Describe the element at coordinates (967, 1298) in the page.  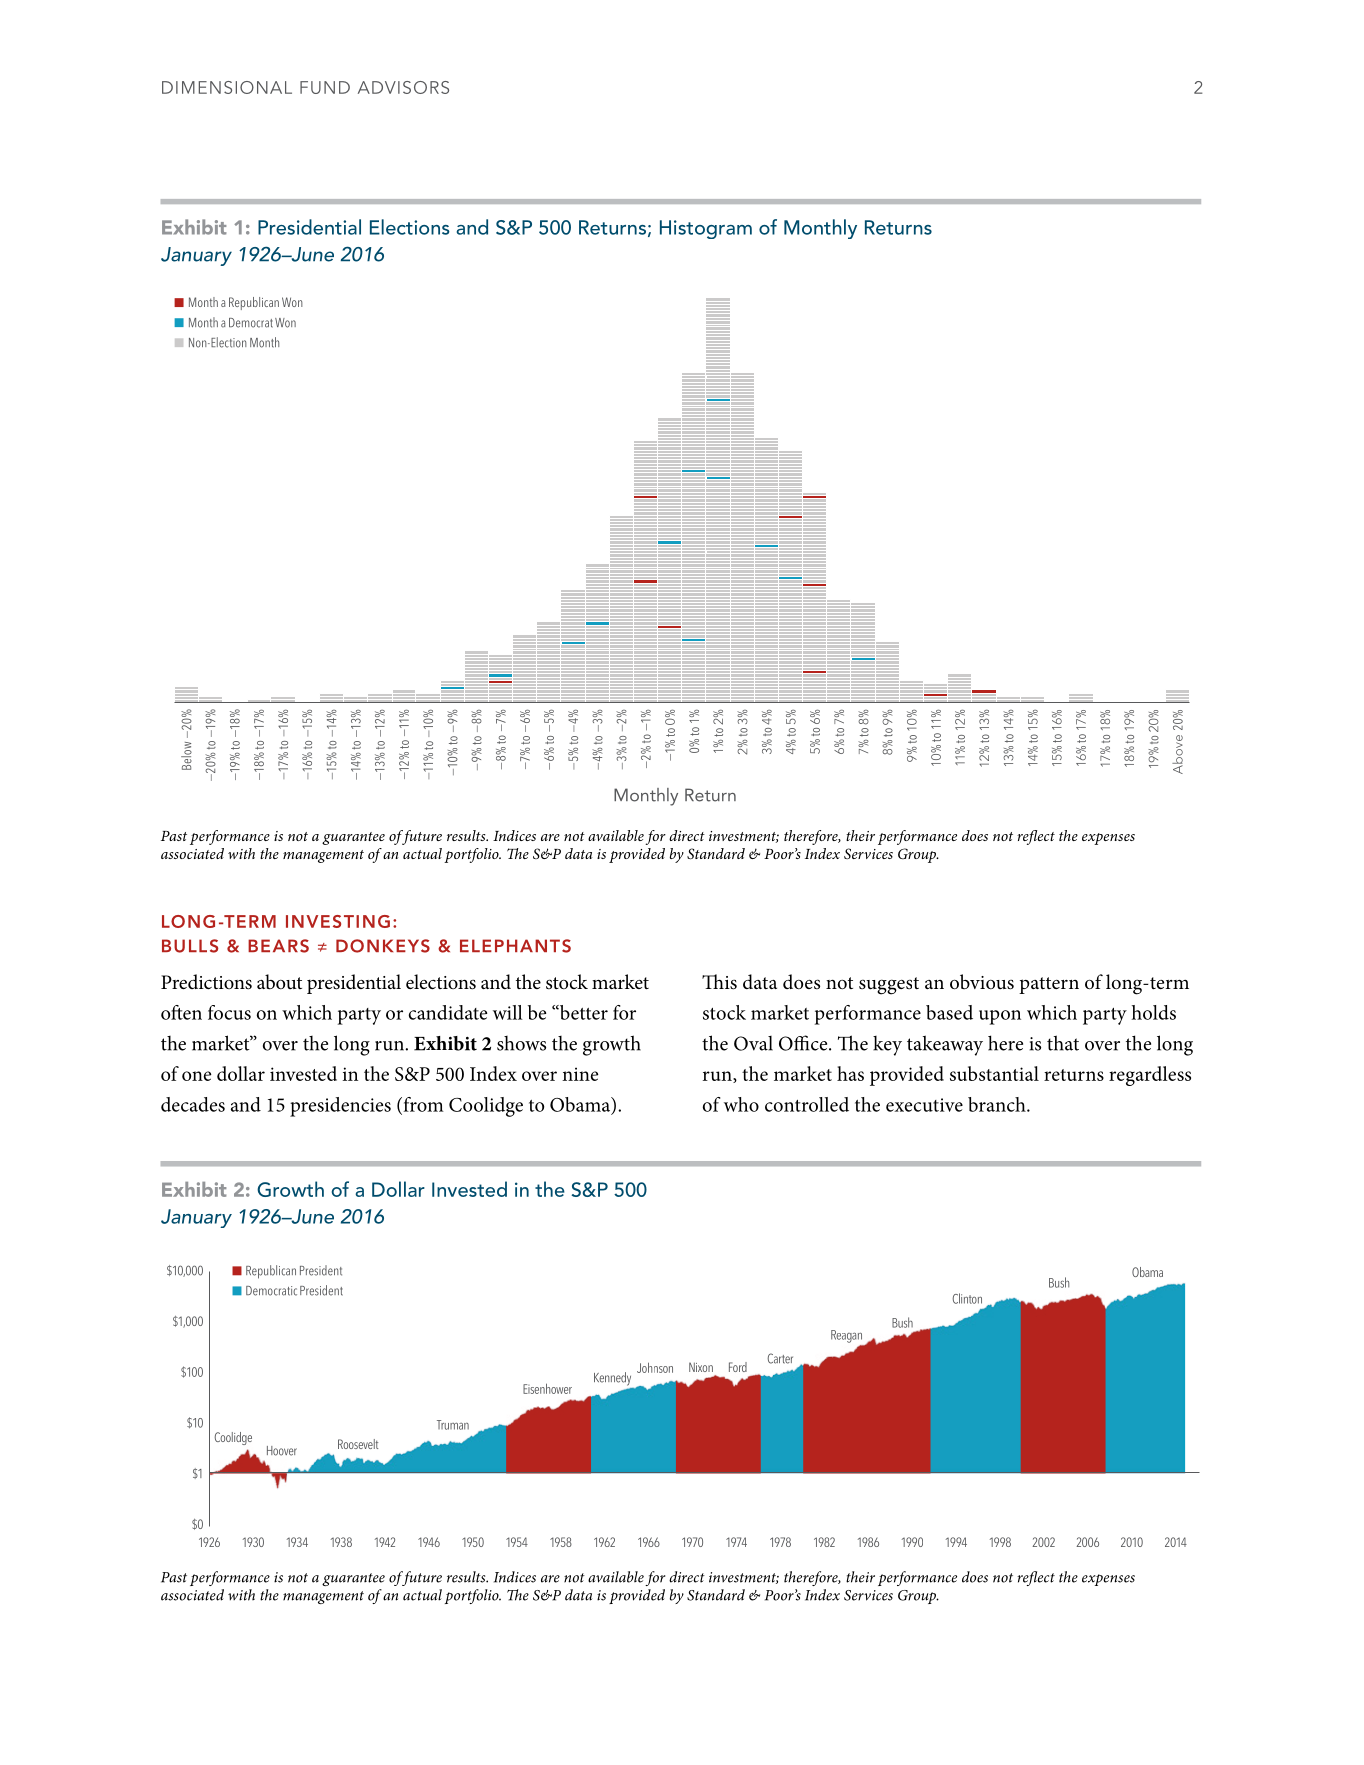
I see `Clinton` at that location.
